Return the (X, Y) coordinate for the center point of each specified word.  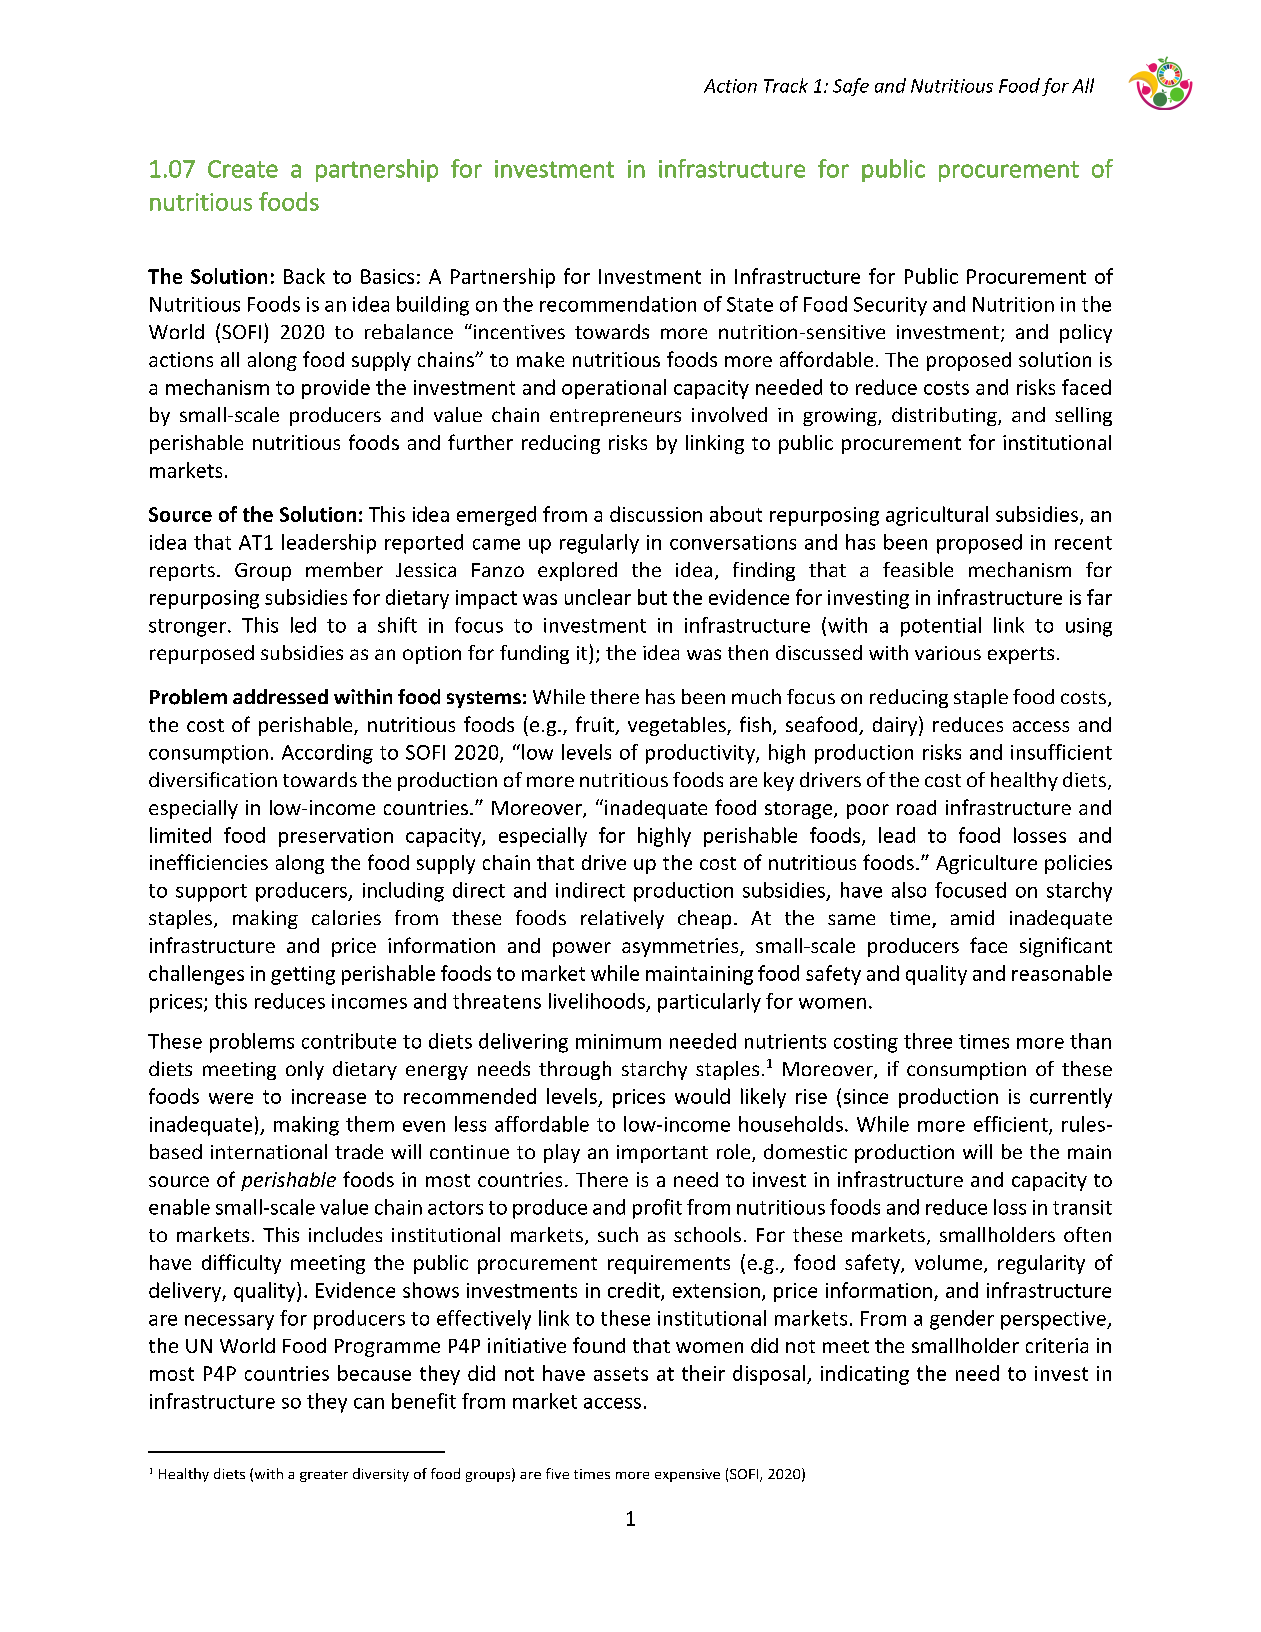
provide (336, 389)
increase (329, 1096)
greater (324, 1476)
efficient (1012, 1125)
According (327, 754)
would (702, 1096)
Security (890, 306)
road (916, 807)
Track (786, 85)
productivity (701, 754)
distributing (945, 416)
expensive (687, 1475)
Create (243, 169)
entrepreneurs (615, 417)
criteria (1057, 1345)
